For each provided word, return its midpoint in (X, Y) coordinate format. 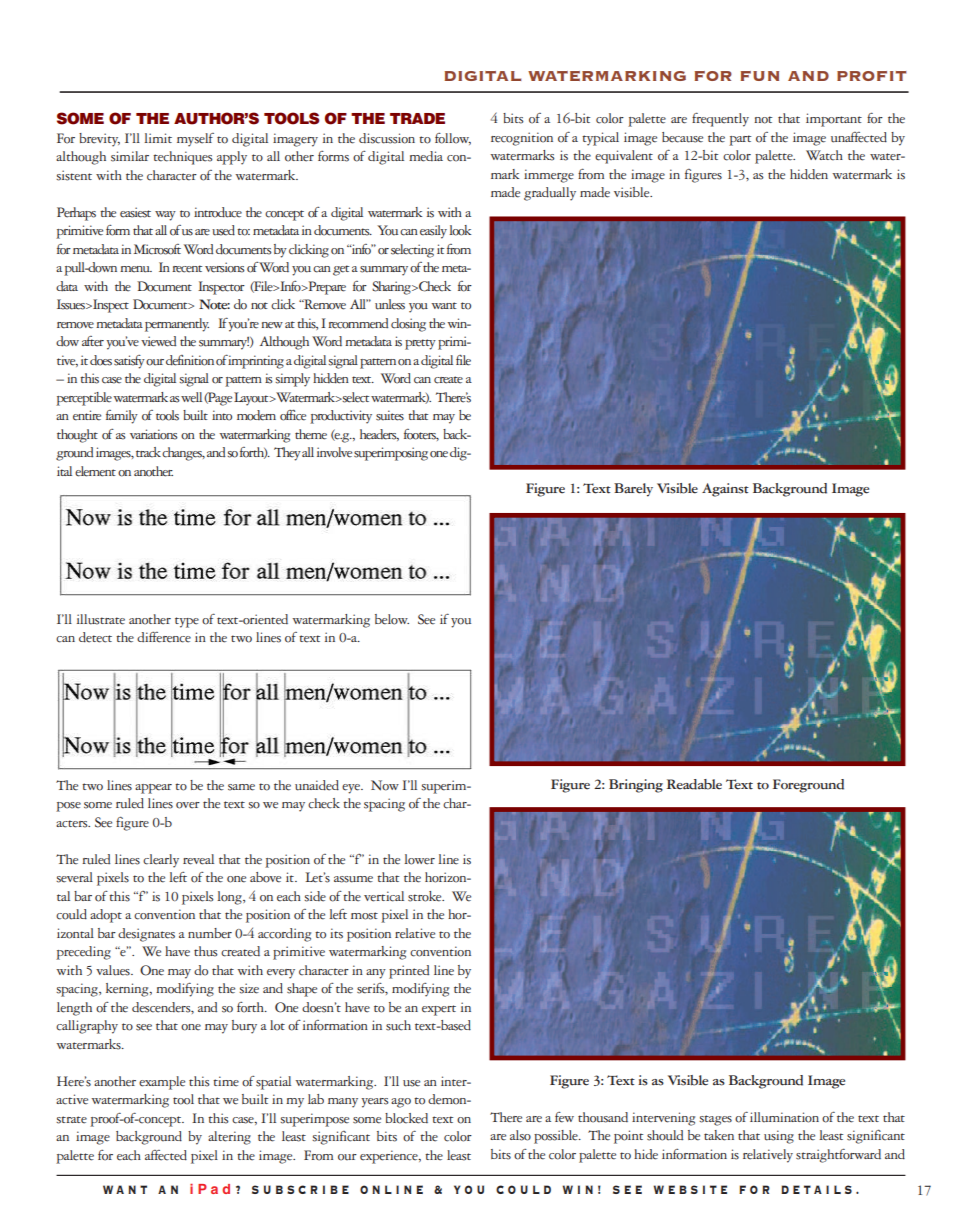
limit (158, 138)
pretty (420, 344)
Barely (633, 490)
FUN (760, 76)
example (162, 1083)
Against (725, 490)
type (187, 622)
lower (420, 859)
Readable (694, 784)
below (392, 619)
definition (190, 360)
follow (453, 139)
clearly (161, 861)
